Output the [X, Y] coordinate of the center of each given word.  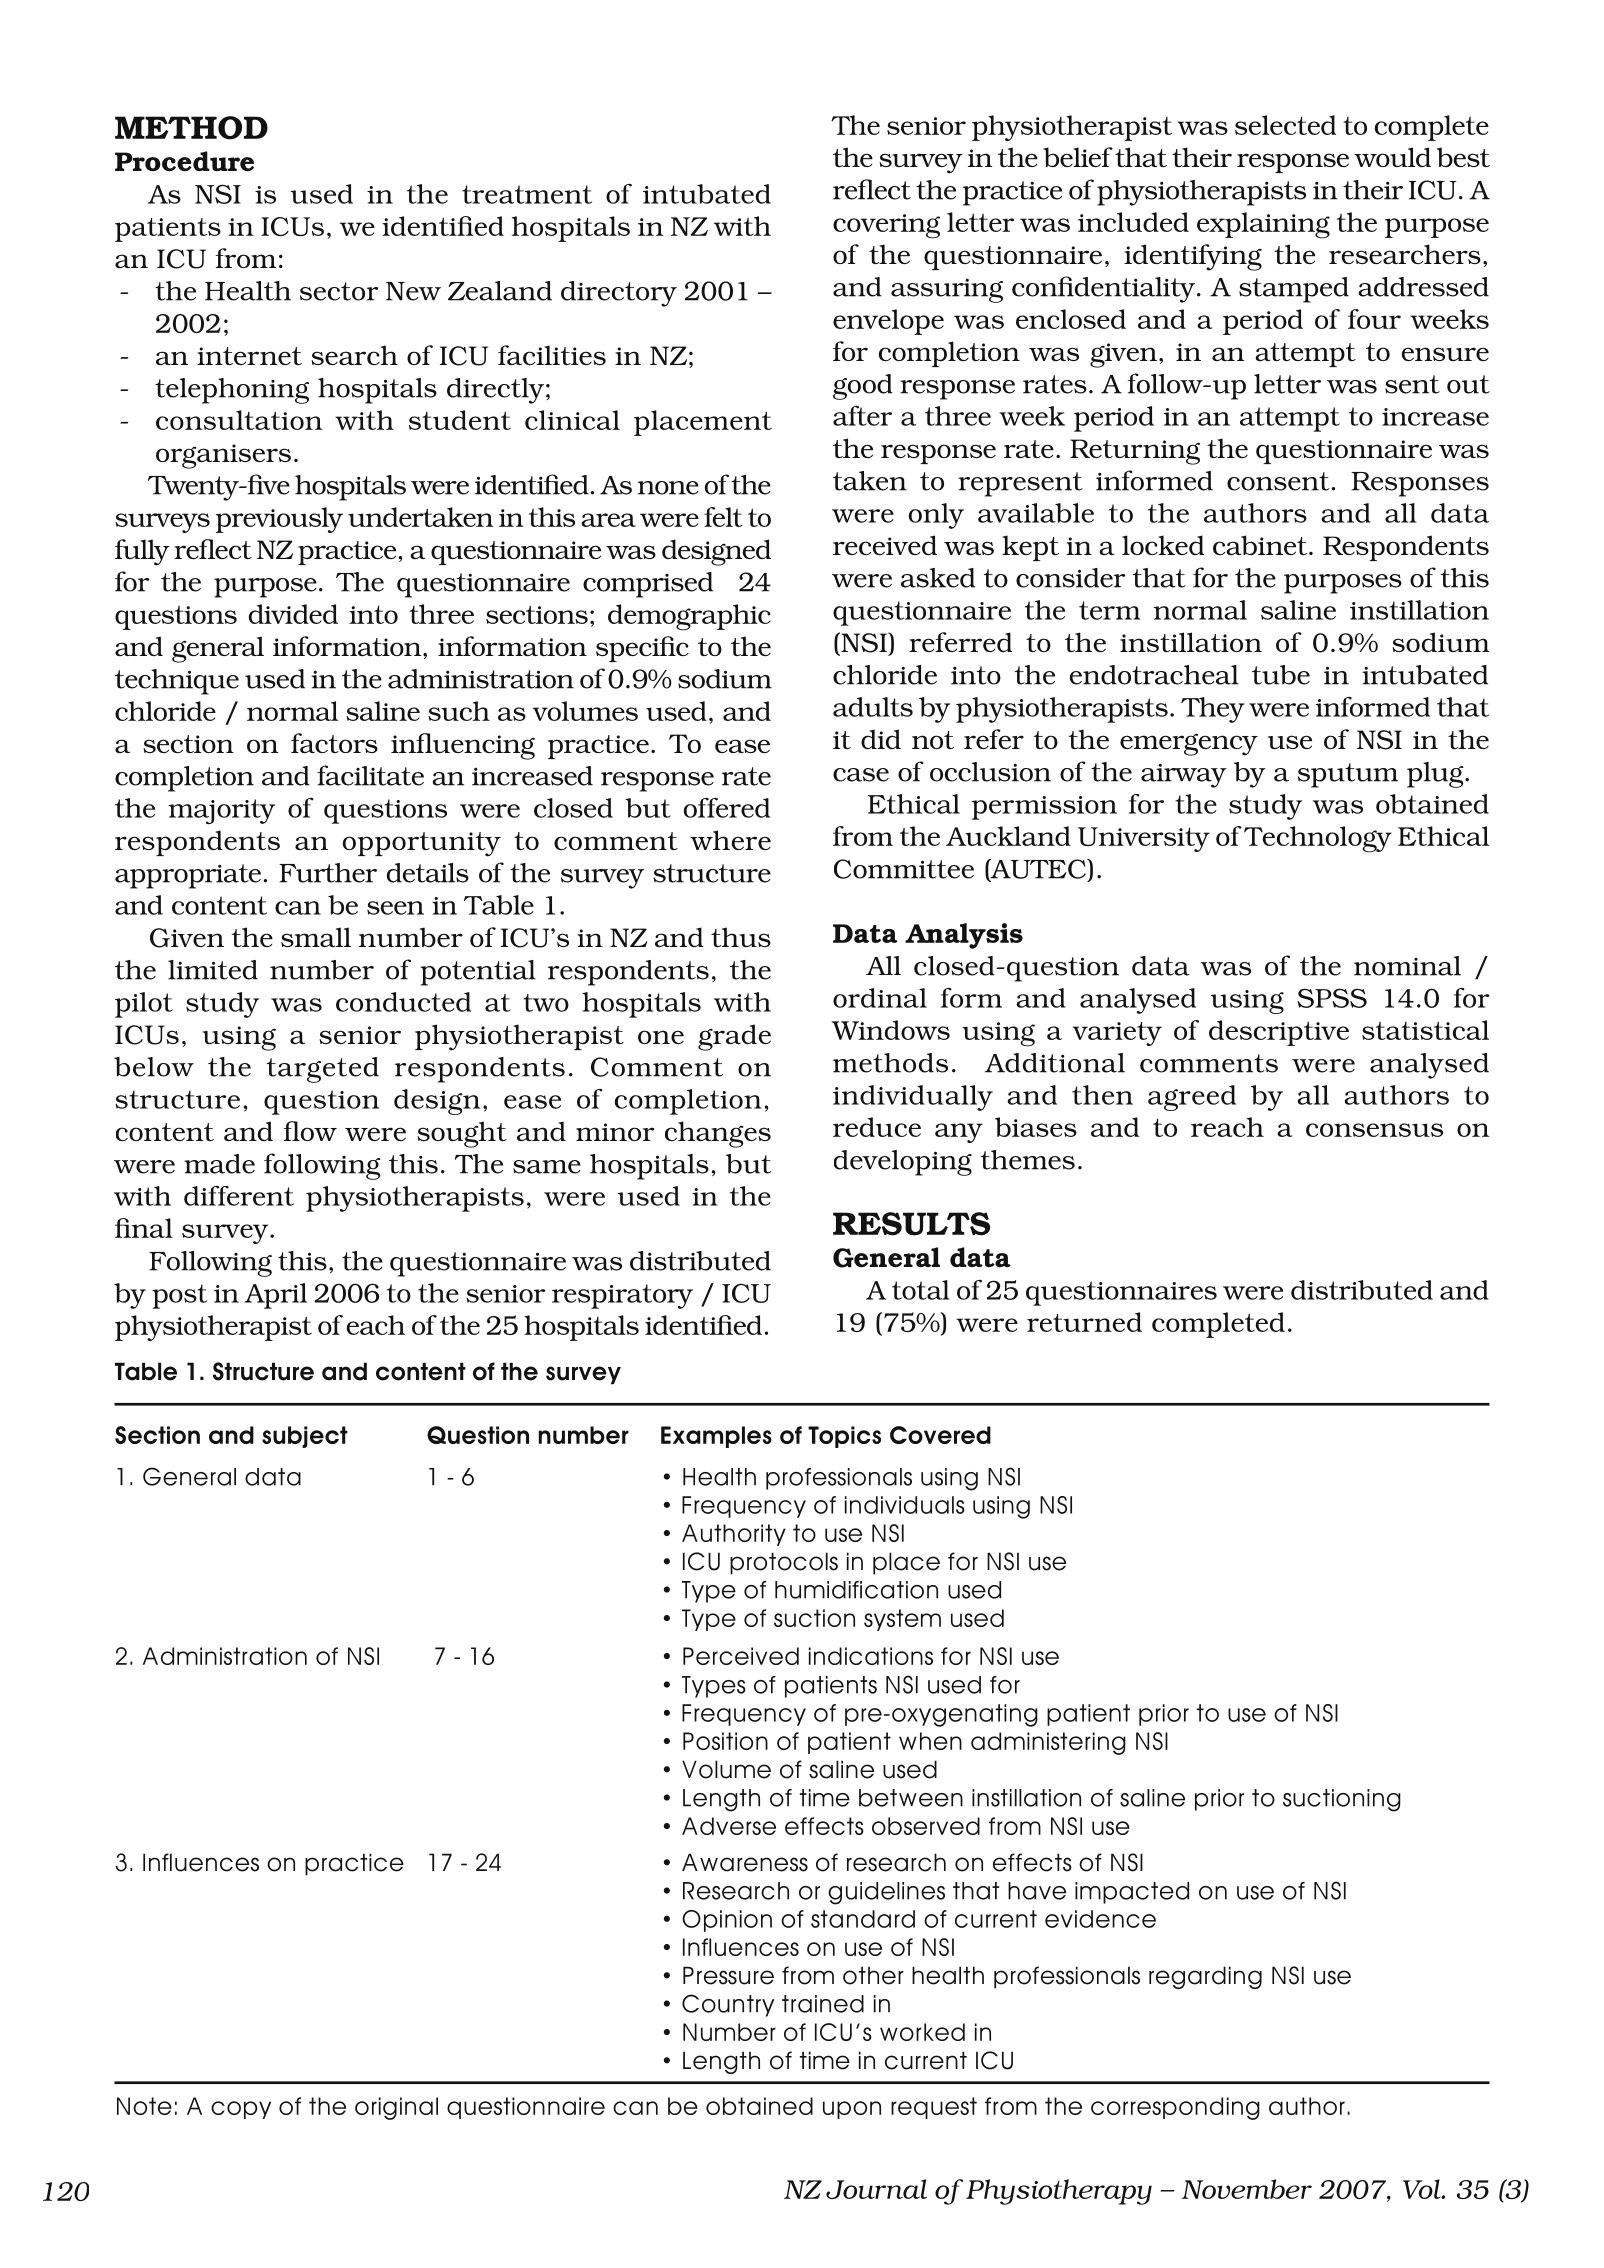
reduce [877, 1127]
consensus [1374, 1130]
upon [852, 2110]
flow [310, 1131]
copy [241, 2110]
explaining [1263, 225]
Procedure [184, 161]
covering [886, 226]
